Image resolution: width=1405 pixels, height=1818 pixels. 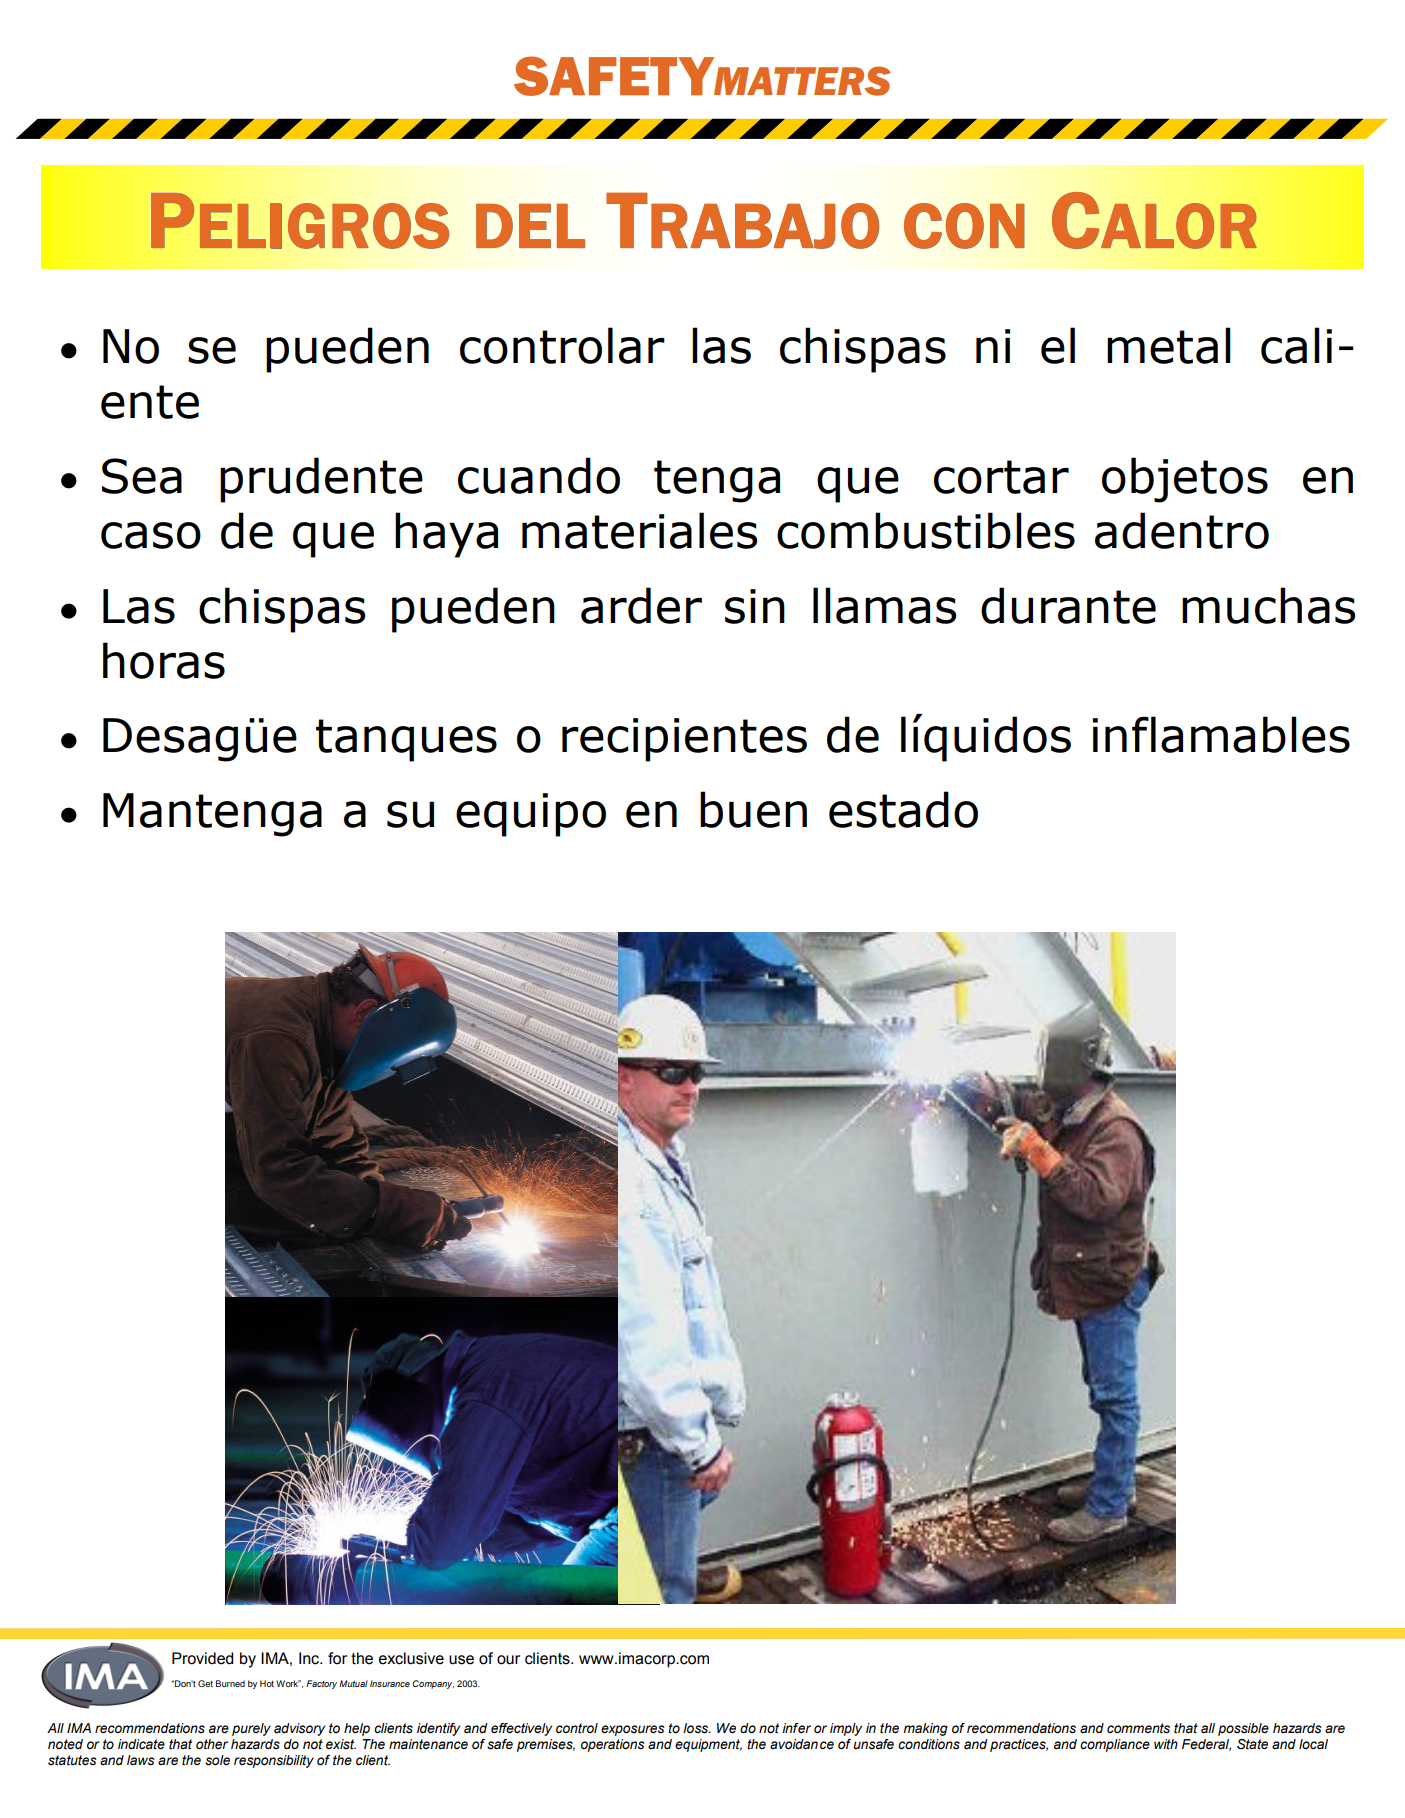 What do you see at coordinates (903, 809) in the screenshot?
I see `estado` at bounding box center [903, 809].
